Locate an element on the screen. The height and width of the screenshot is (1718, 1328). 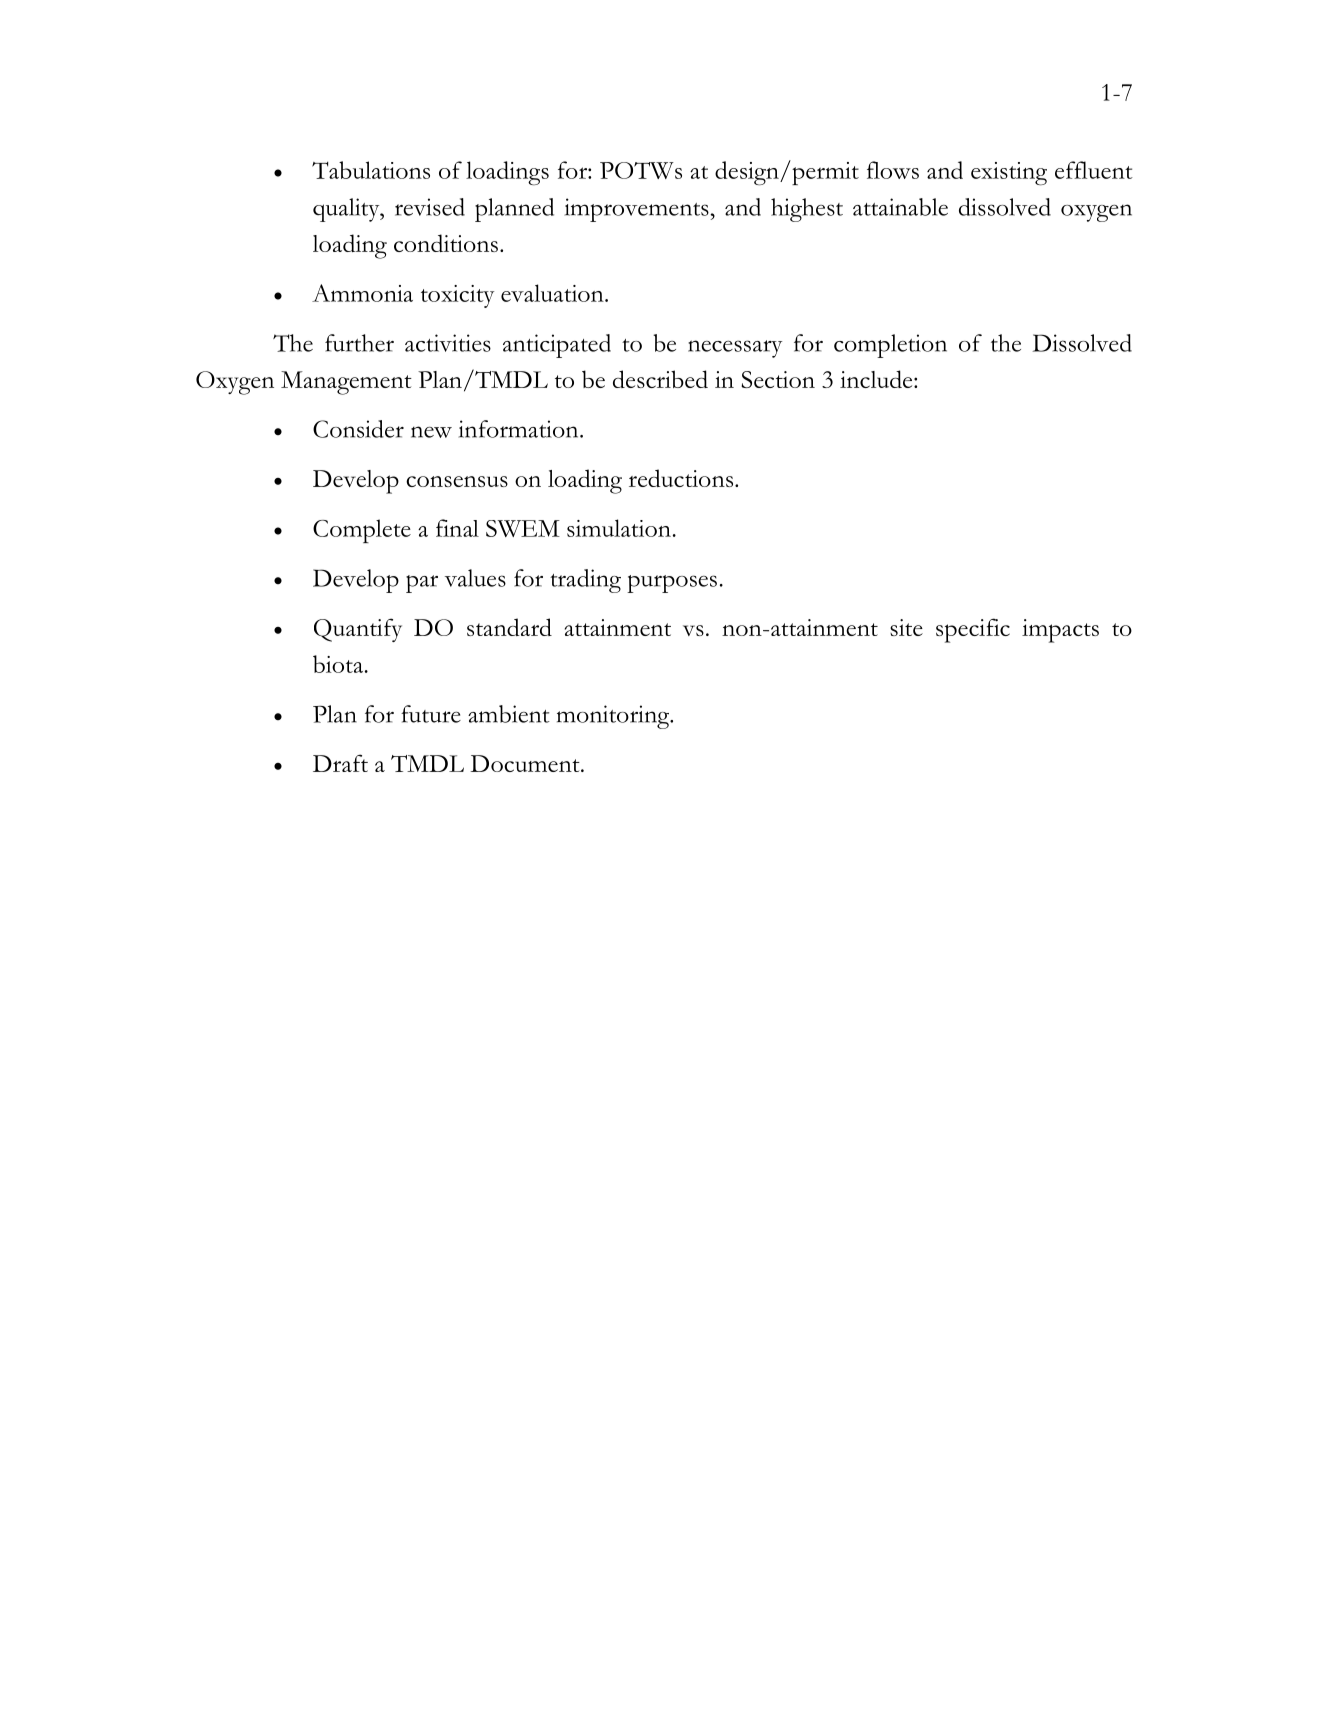
reductions is located at coordinates (682, 478).
